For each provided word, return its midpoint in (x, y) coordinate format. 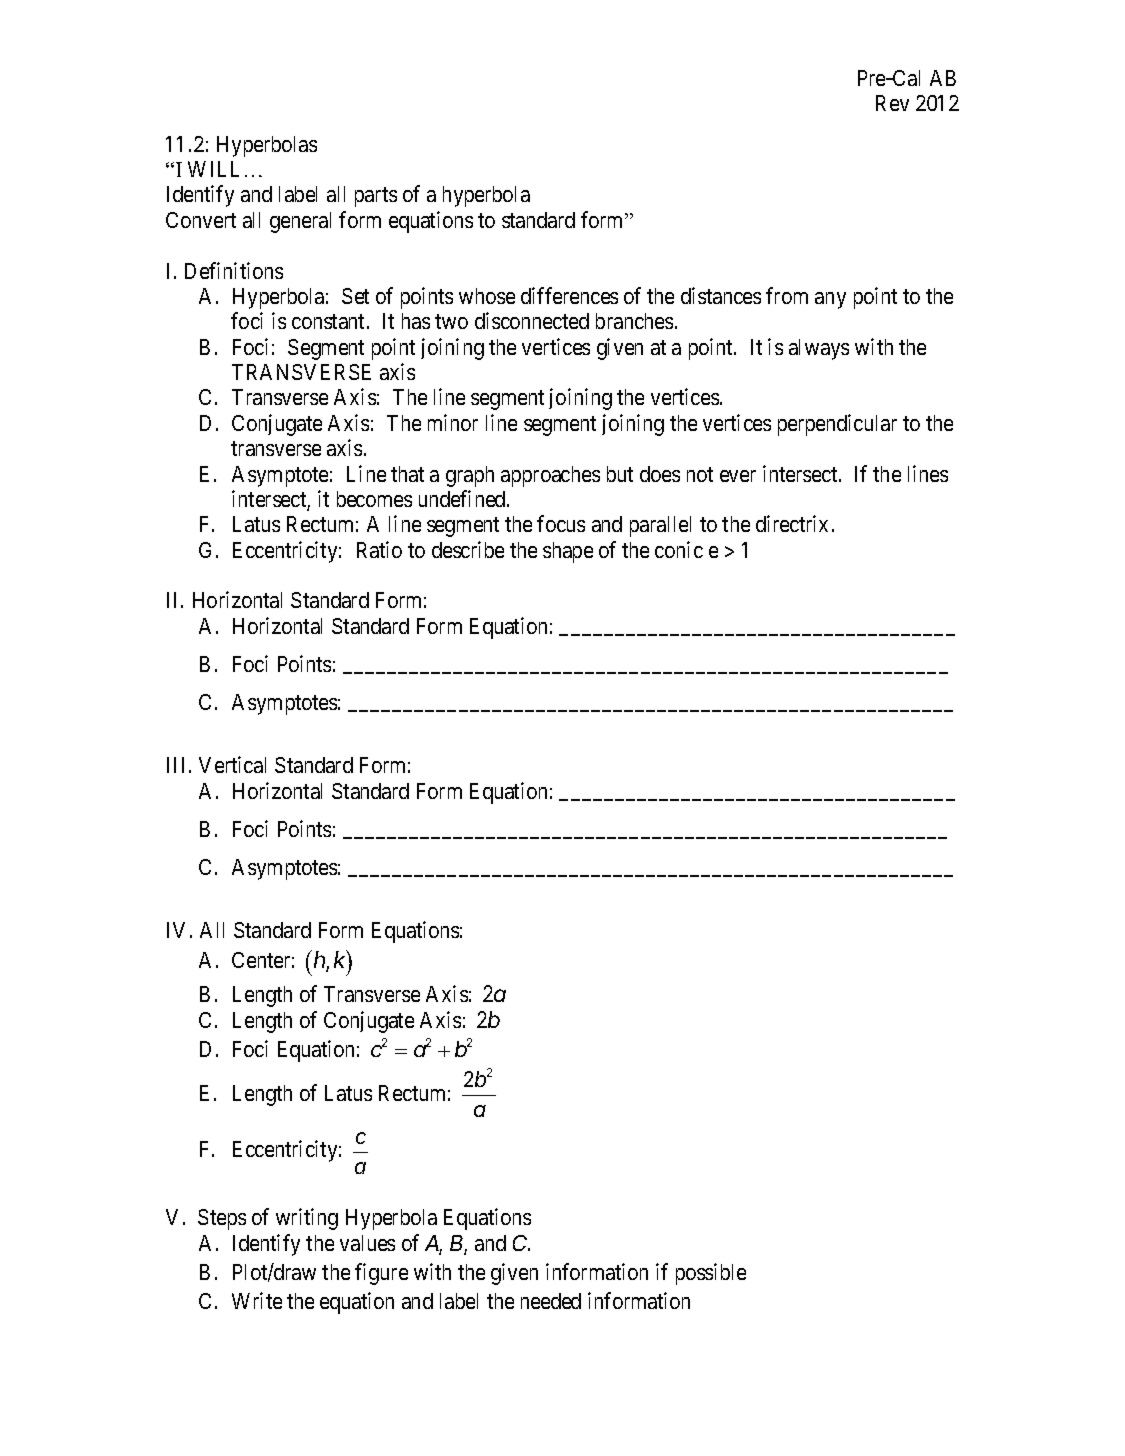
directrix (792, 523)
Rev (892, 103)
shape (568, 552)
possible (711, 1274)
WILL (213, 169)
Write (257, 1300)
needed (551, 1301)
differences (569, 295)
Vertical (232, 764)
